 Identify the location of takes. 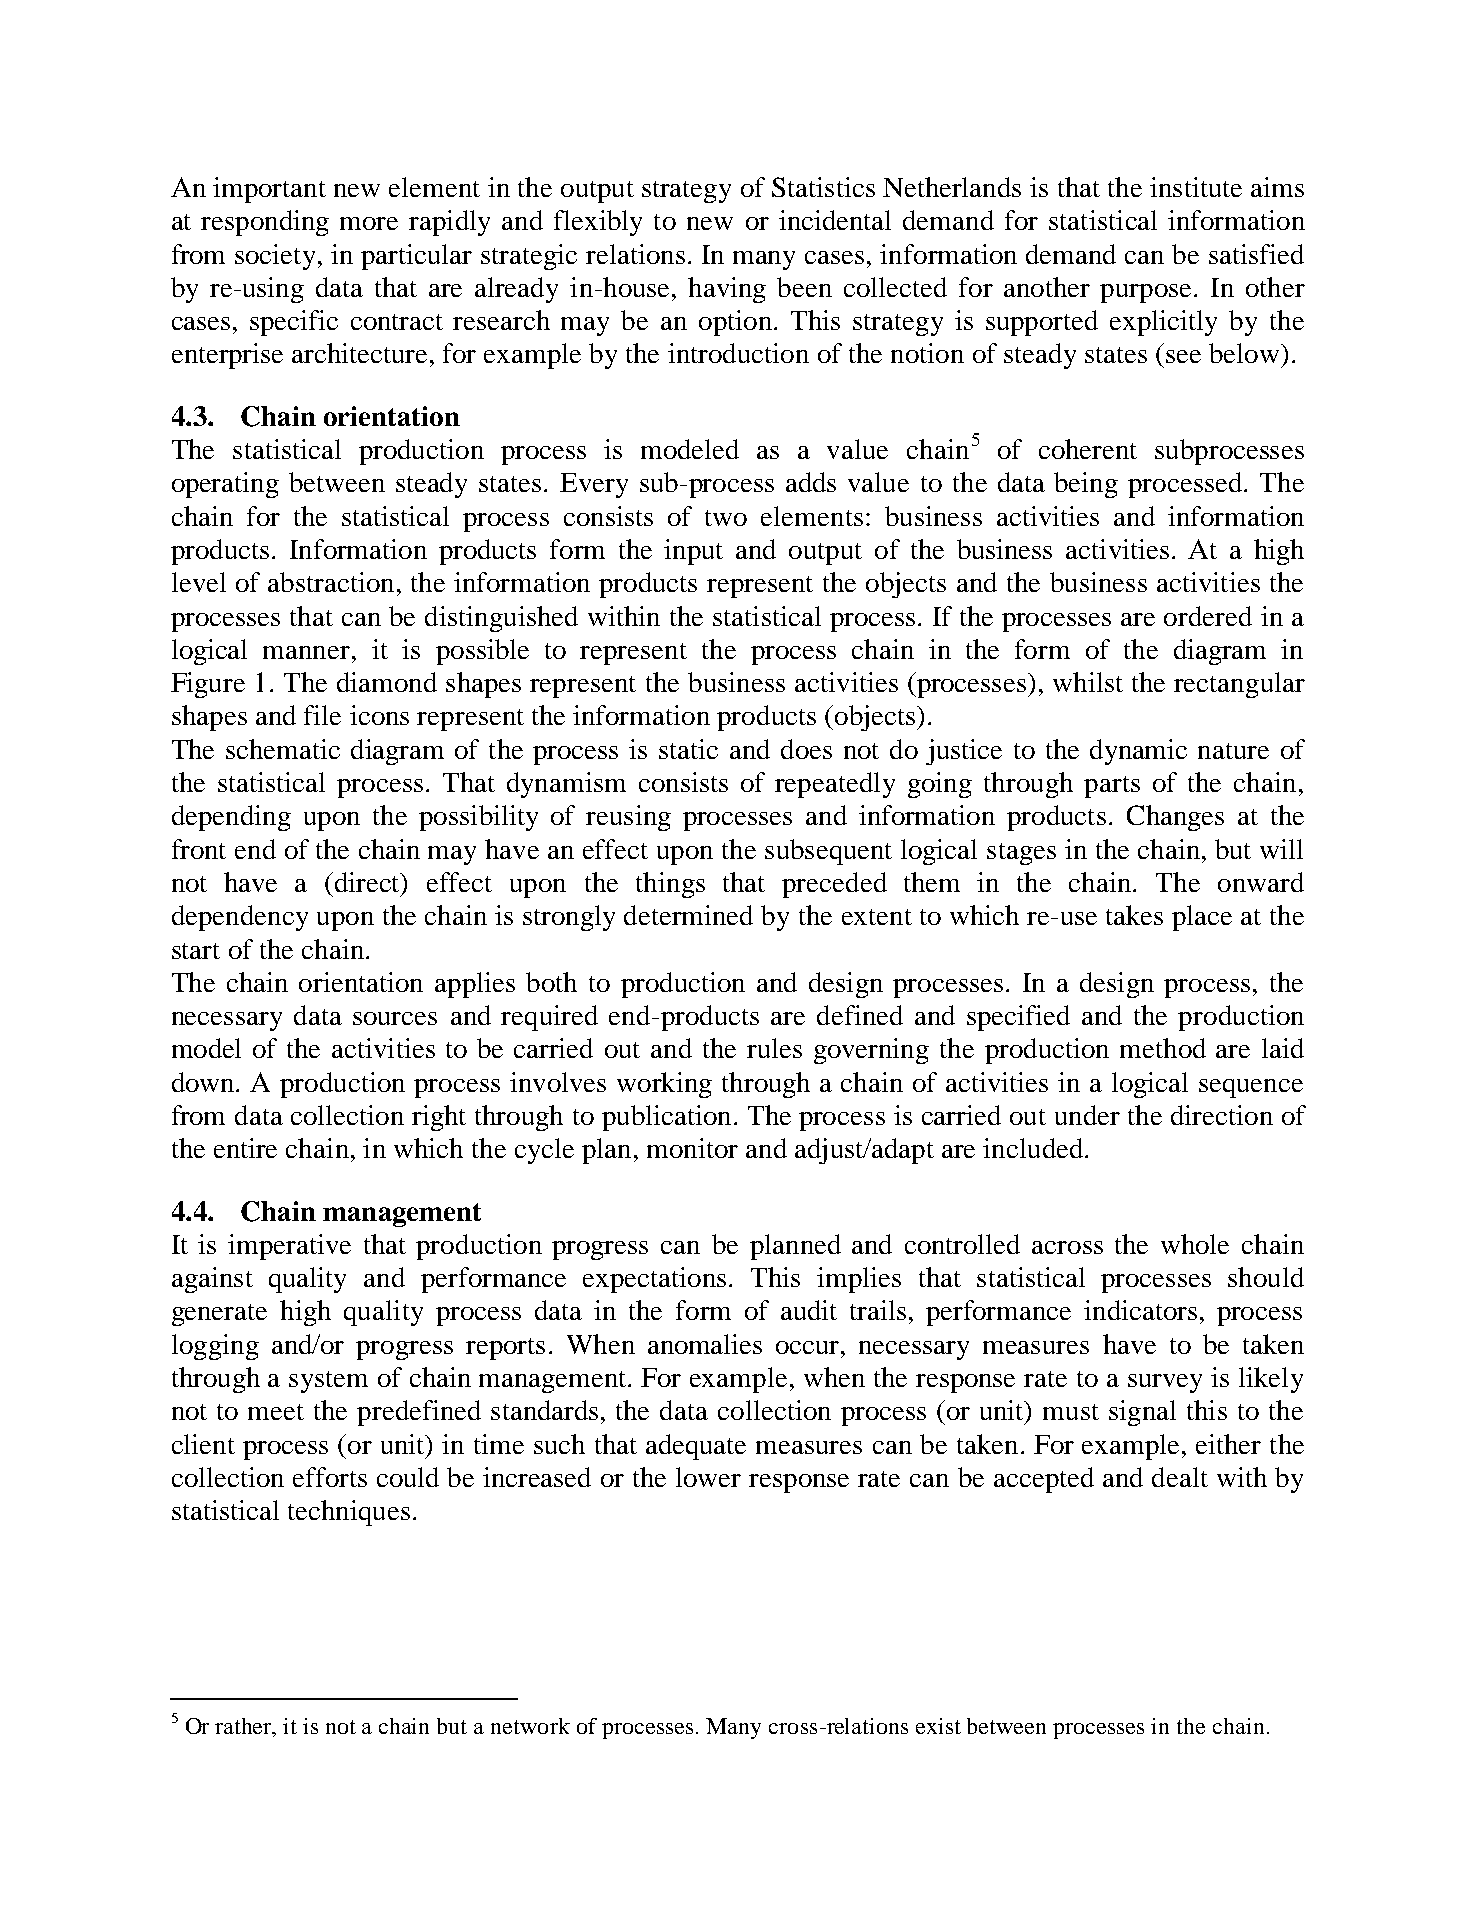
(1134, 915).
